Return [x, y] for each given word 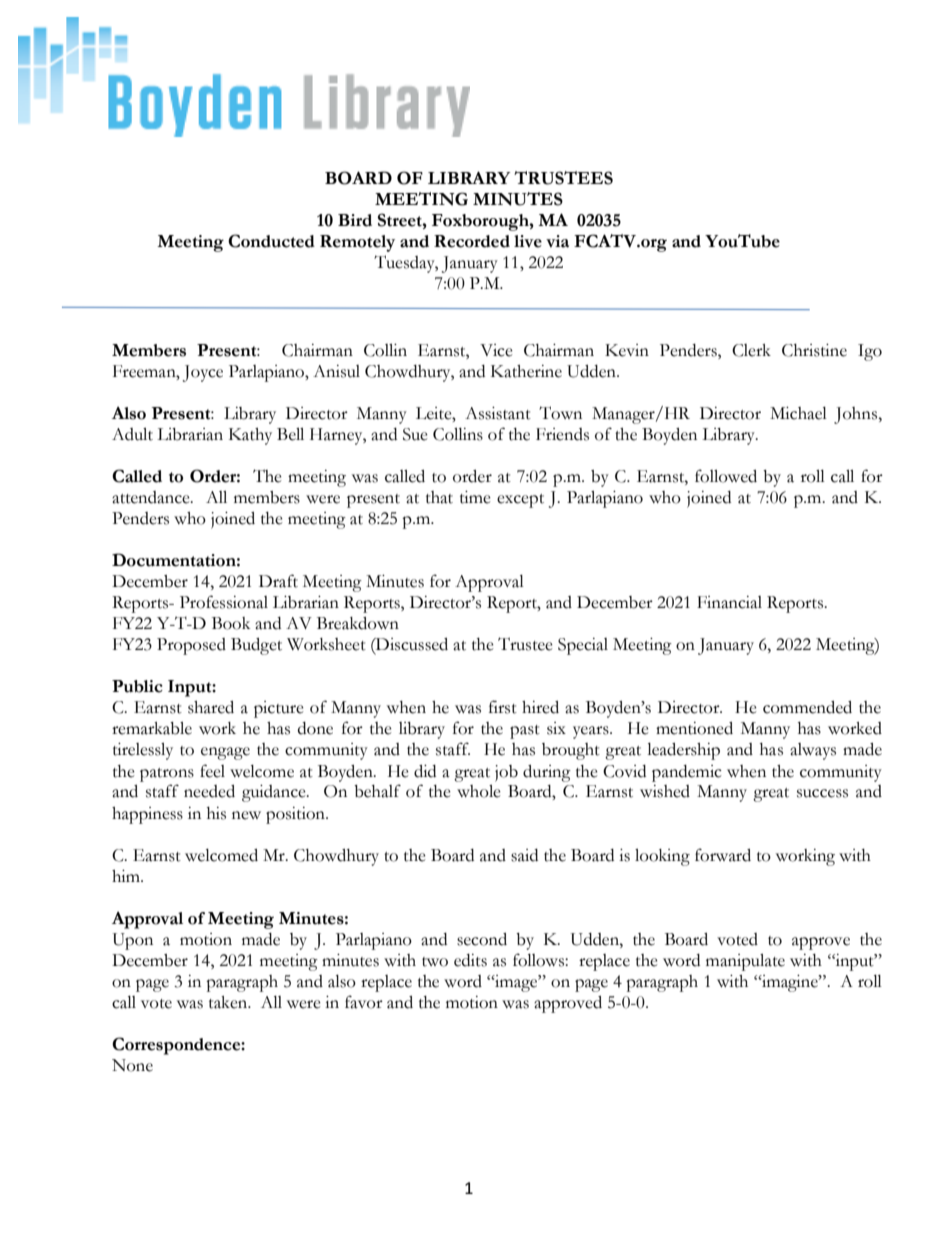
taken [229, 1002]
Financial [729, 602]
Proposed [191, 646]
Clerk [751, 350]
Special [583, 646]
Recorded [472, 241]
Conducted [271, 241]
